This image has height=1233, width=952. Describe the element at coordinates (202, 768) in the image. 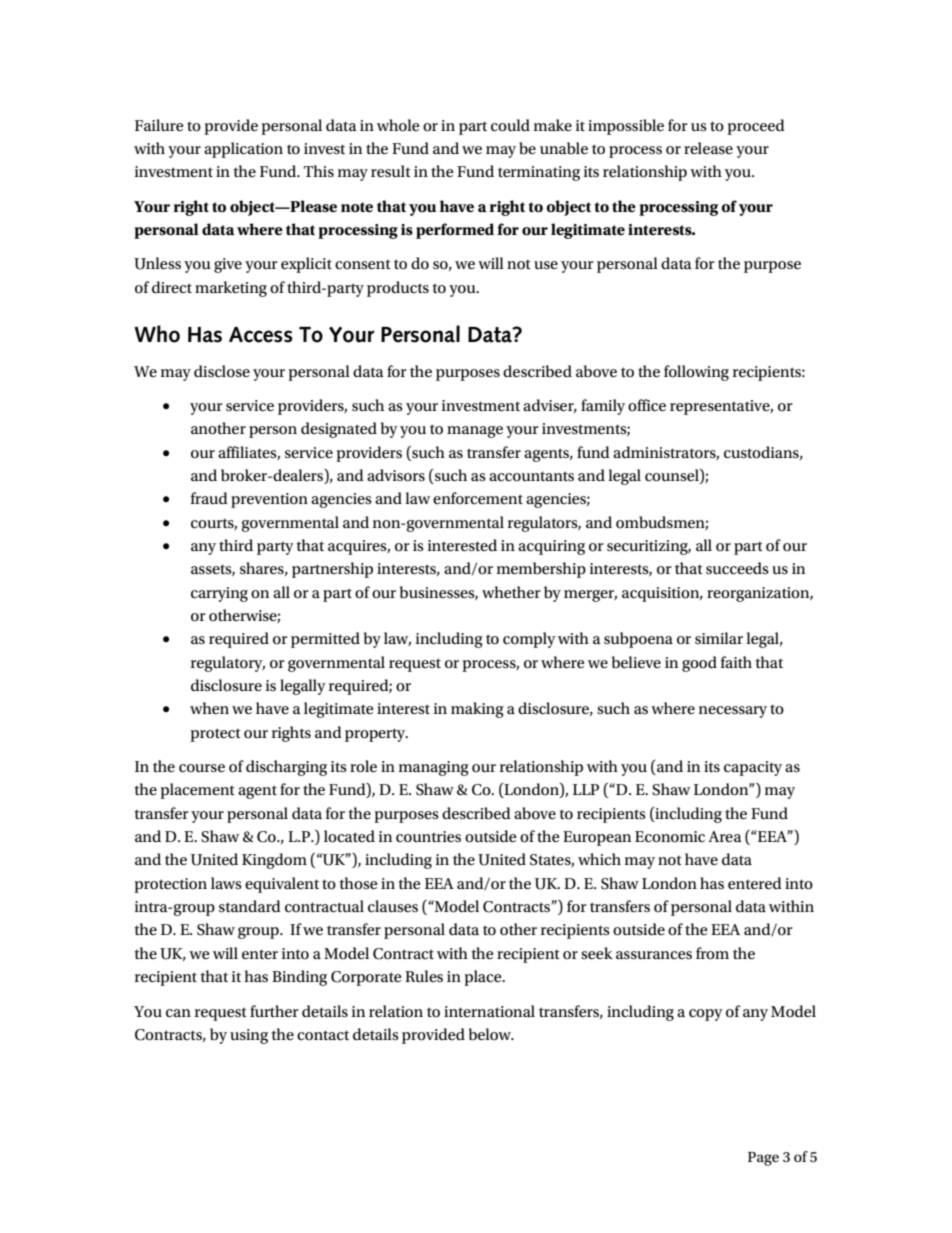

I see `course` at that location.
